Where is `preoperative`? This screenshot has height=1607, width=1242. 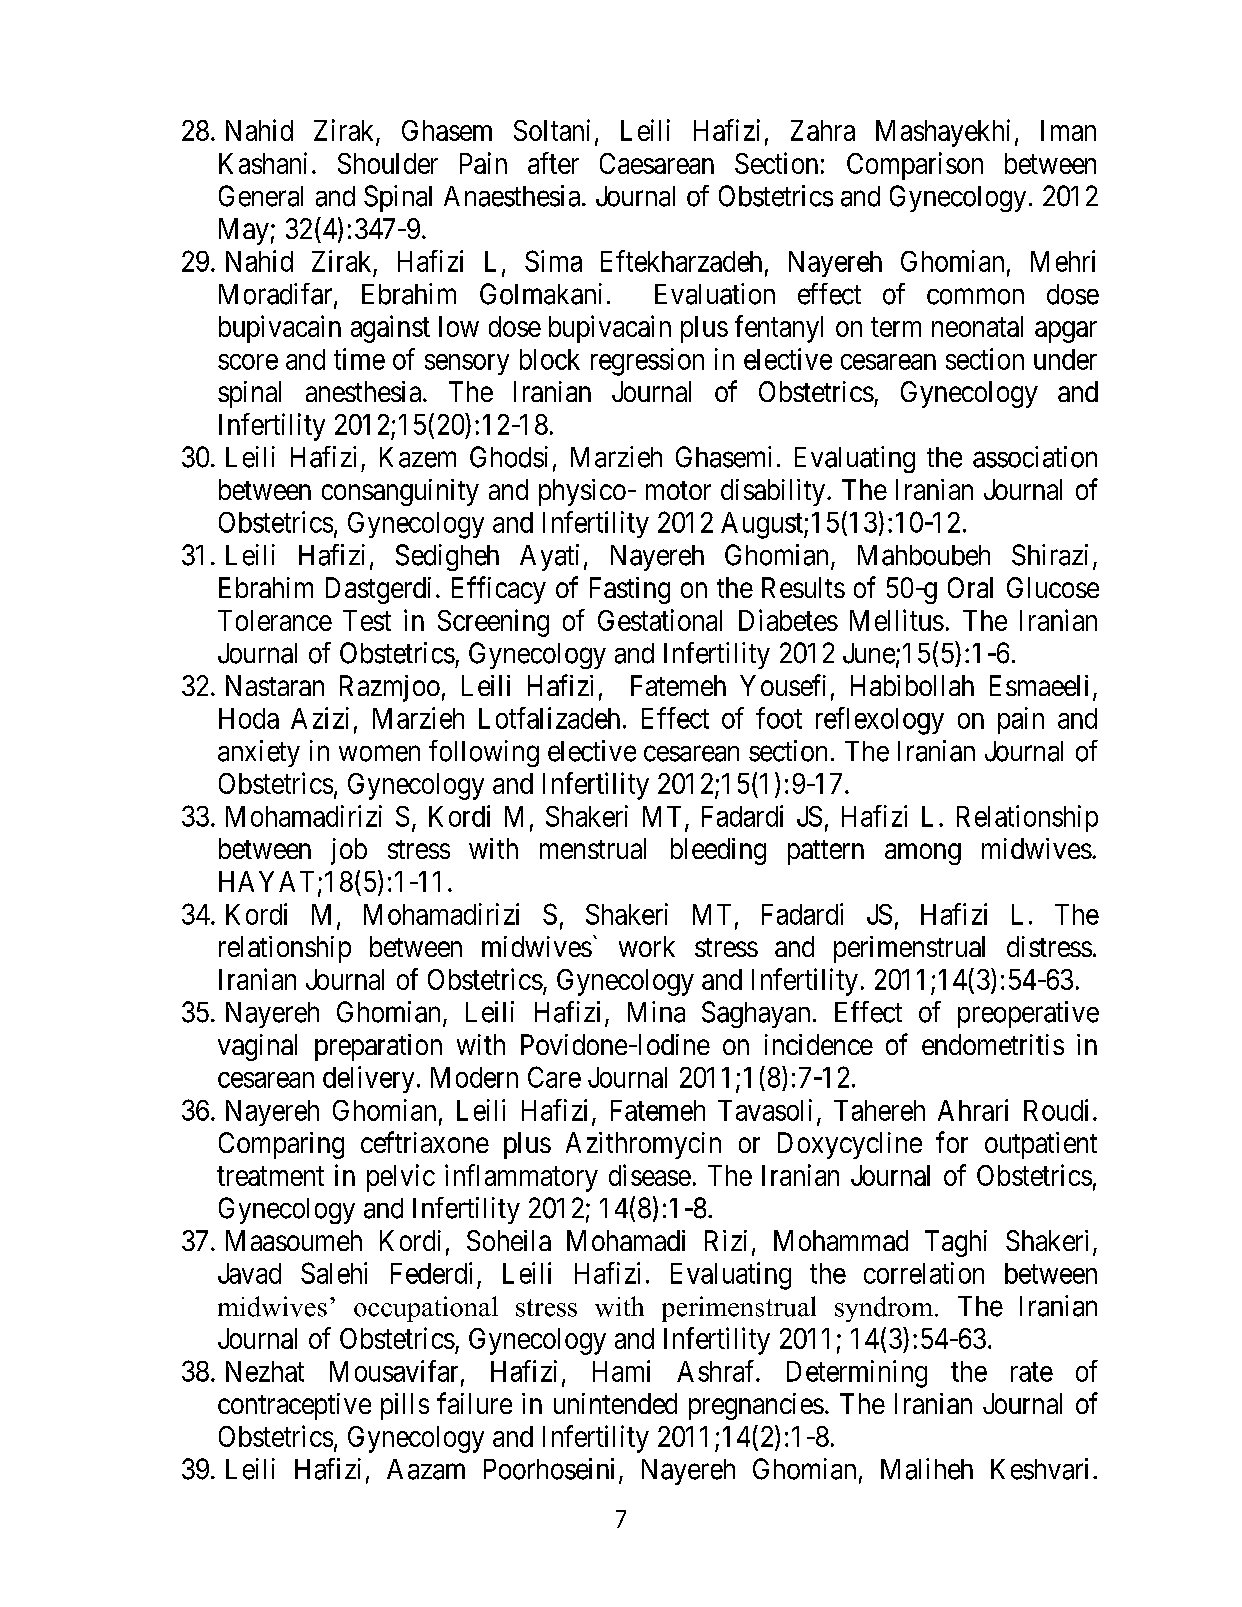
preoperative is located at coordinates (1028, 1014).
